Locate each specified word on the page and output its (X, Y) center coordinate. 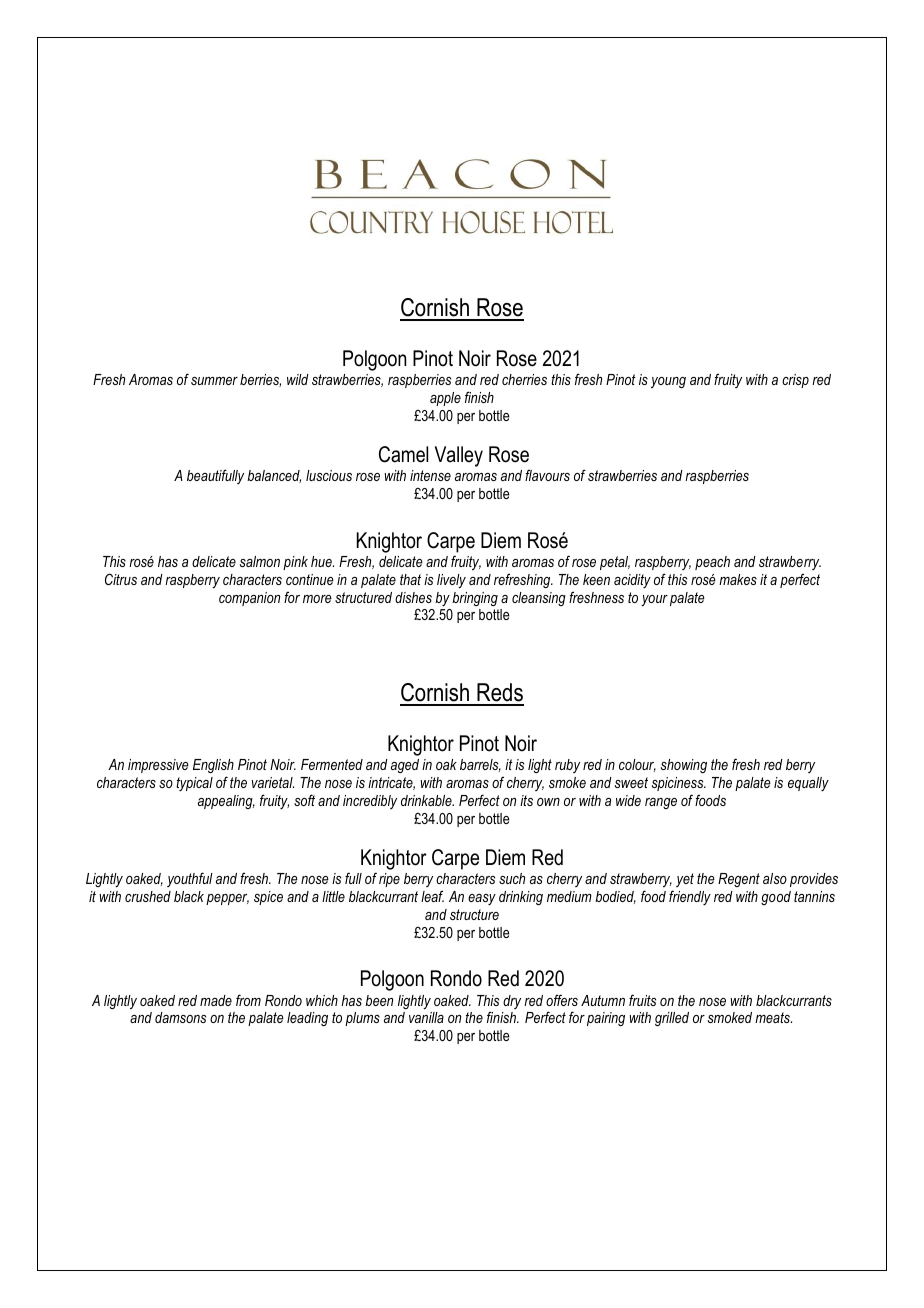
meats (773, 1017)
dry (512, 1002)
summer (214, 381)
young (668, 382)
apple (445, 399)
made (216, 1000)
